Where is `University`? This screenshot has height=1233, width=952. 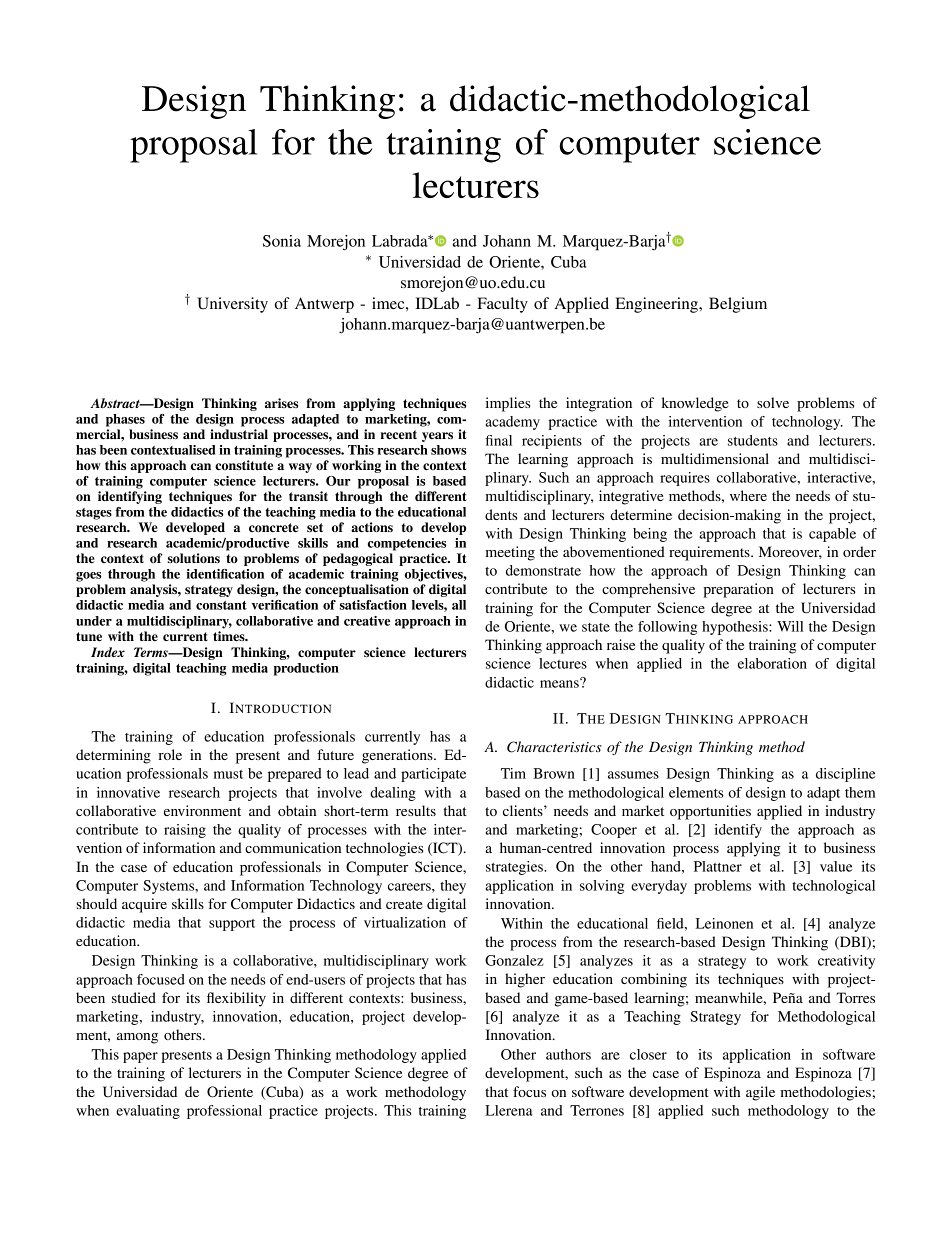 University is located at coordinates (232, 305).
